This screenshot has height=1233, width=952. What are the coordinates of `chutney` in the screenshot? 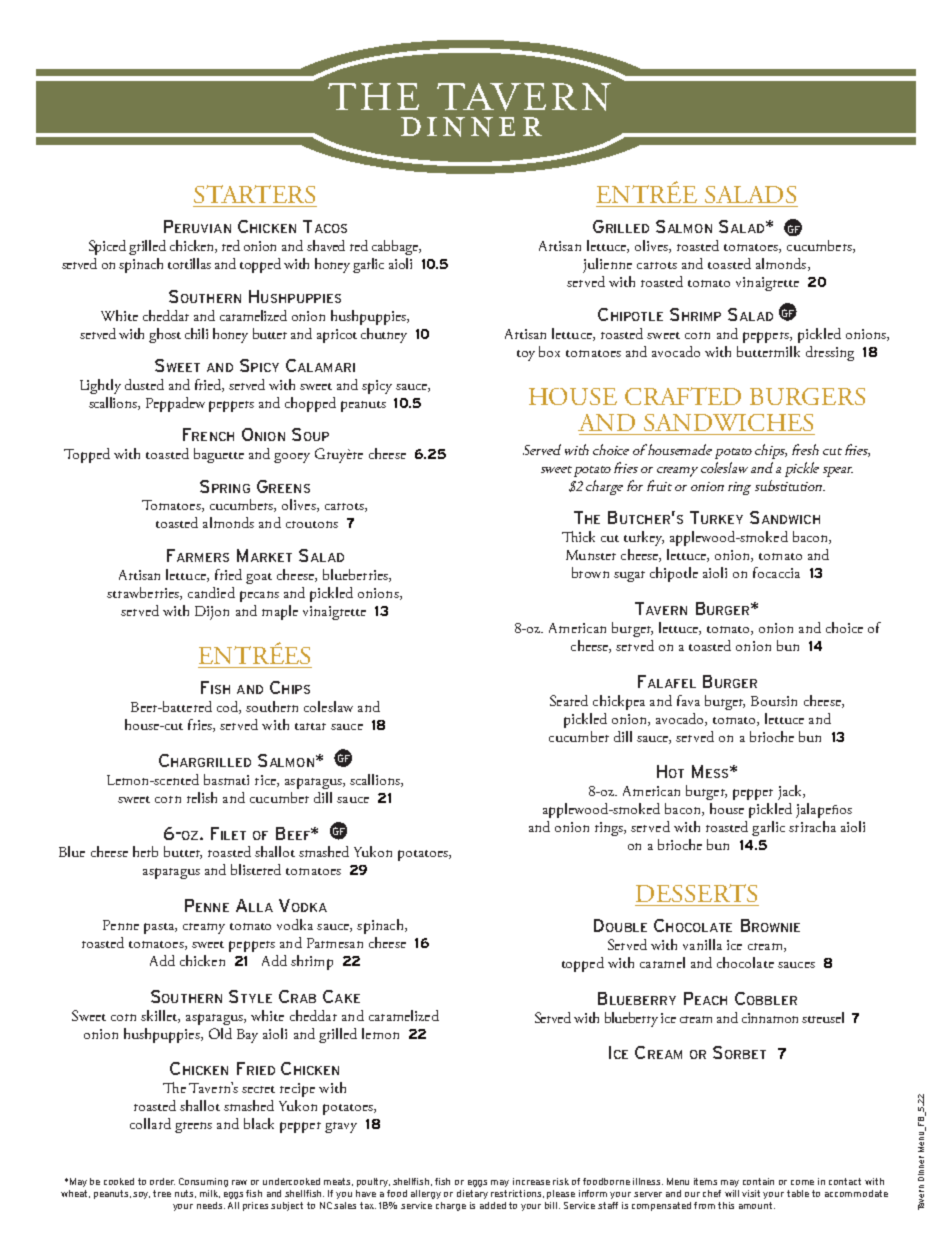 It's located at (384, 335).
